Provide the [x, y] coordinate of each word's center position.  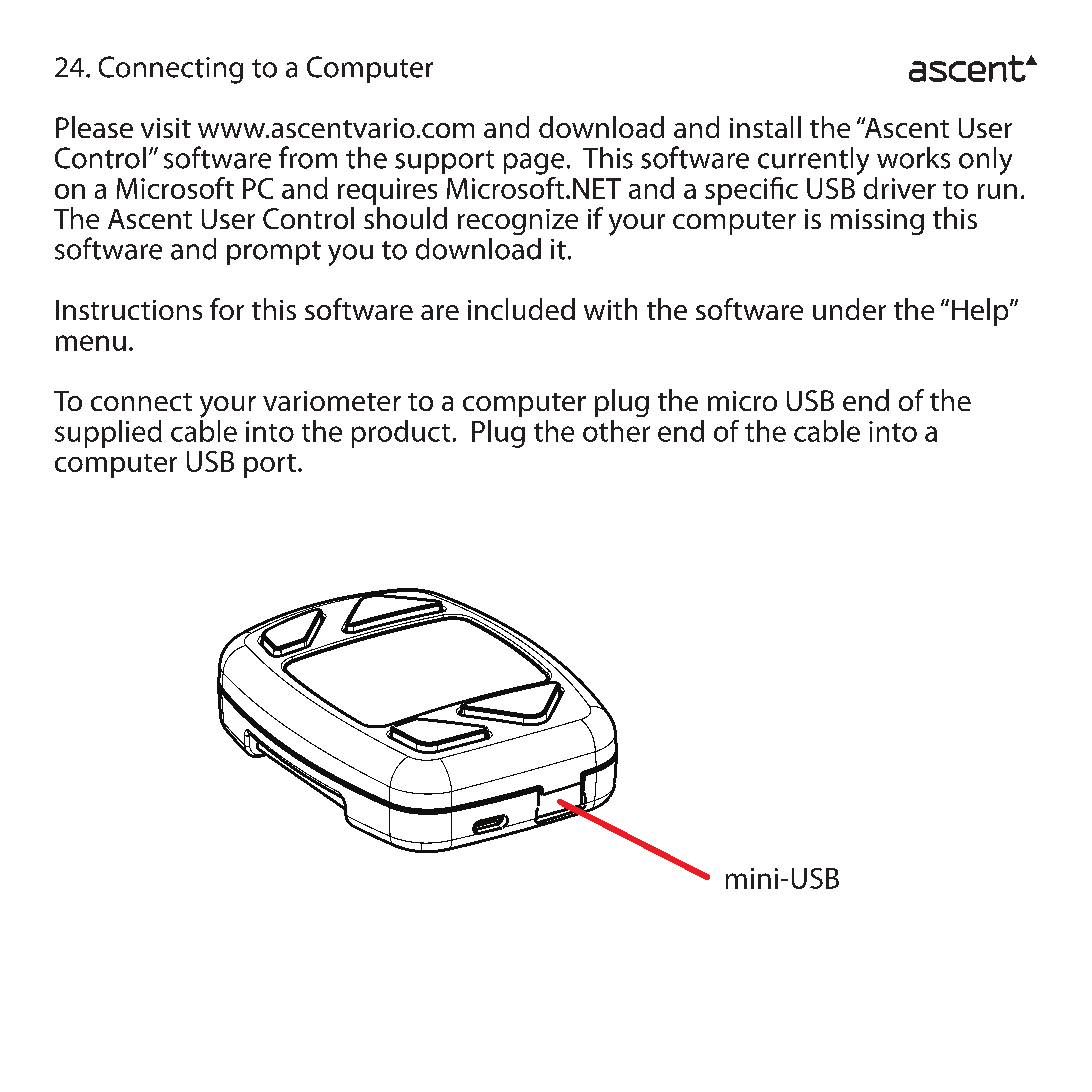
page [534, 164]
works [913, 158]
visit [166, 128]
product [401, 434]
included [521, 309]
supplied [108, 434]
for [227, 309]
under [849, 309]
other [616, 431]
